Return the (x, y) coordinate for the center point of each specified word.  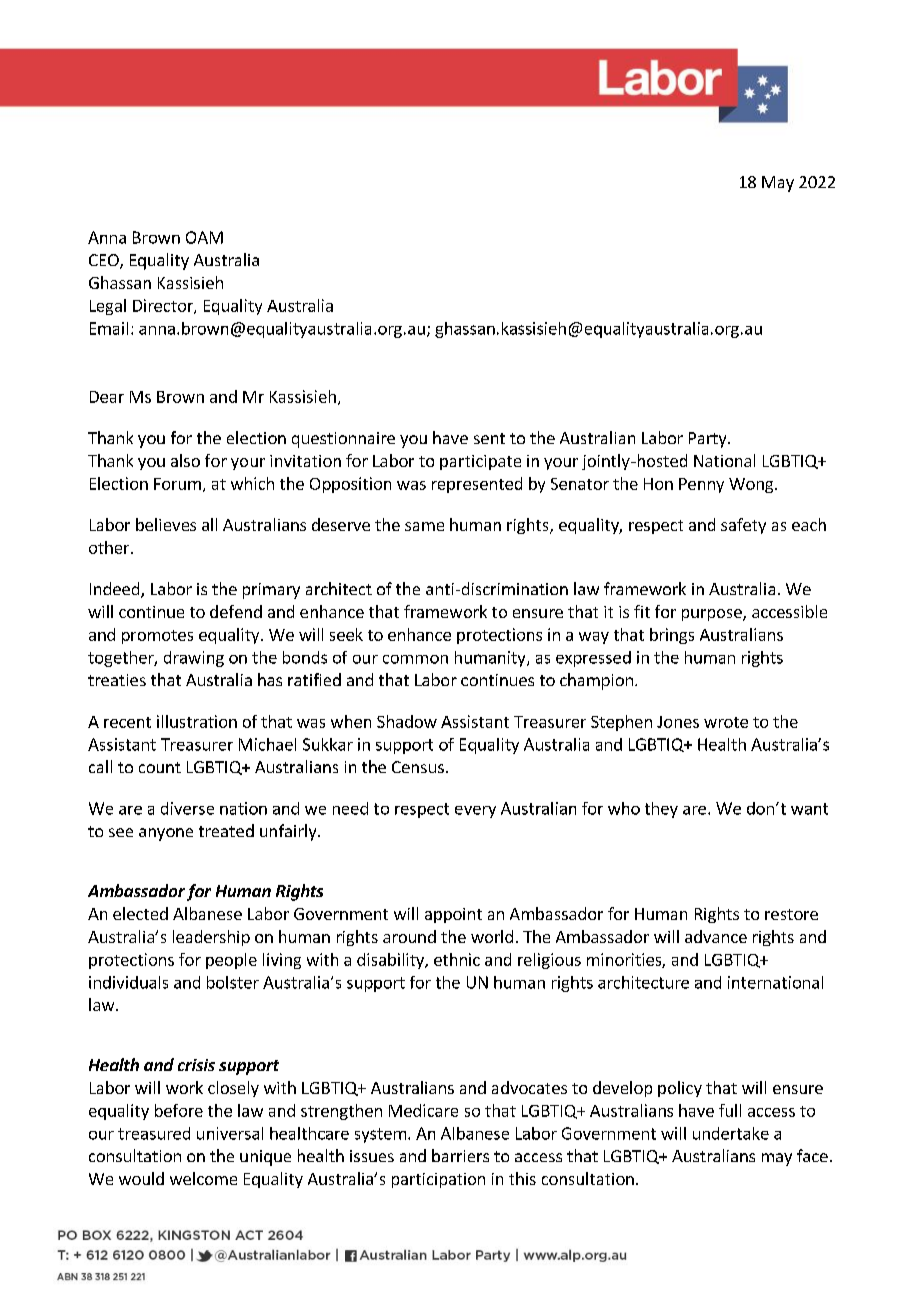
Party (709, 440)
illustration (197, 721)
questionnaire (343, 440)
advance (716, 936)
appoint (453, 915)
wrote (726, 722)
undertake (731, 1133)
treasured (154, 1133)
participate (480, 462)
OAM (204, 237)
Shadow (407, 721)
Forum (177, 484)
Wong (752, 485)
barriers (460, 1155)
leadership (211, 938)
